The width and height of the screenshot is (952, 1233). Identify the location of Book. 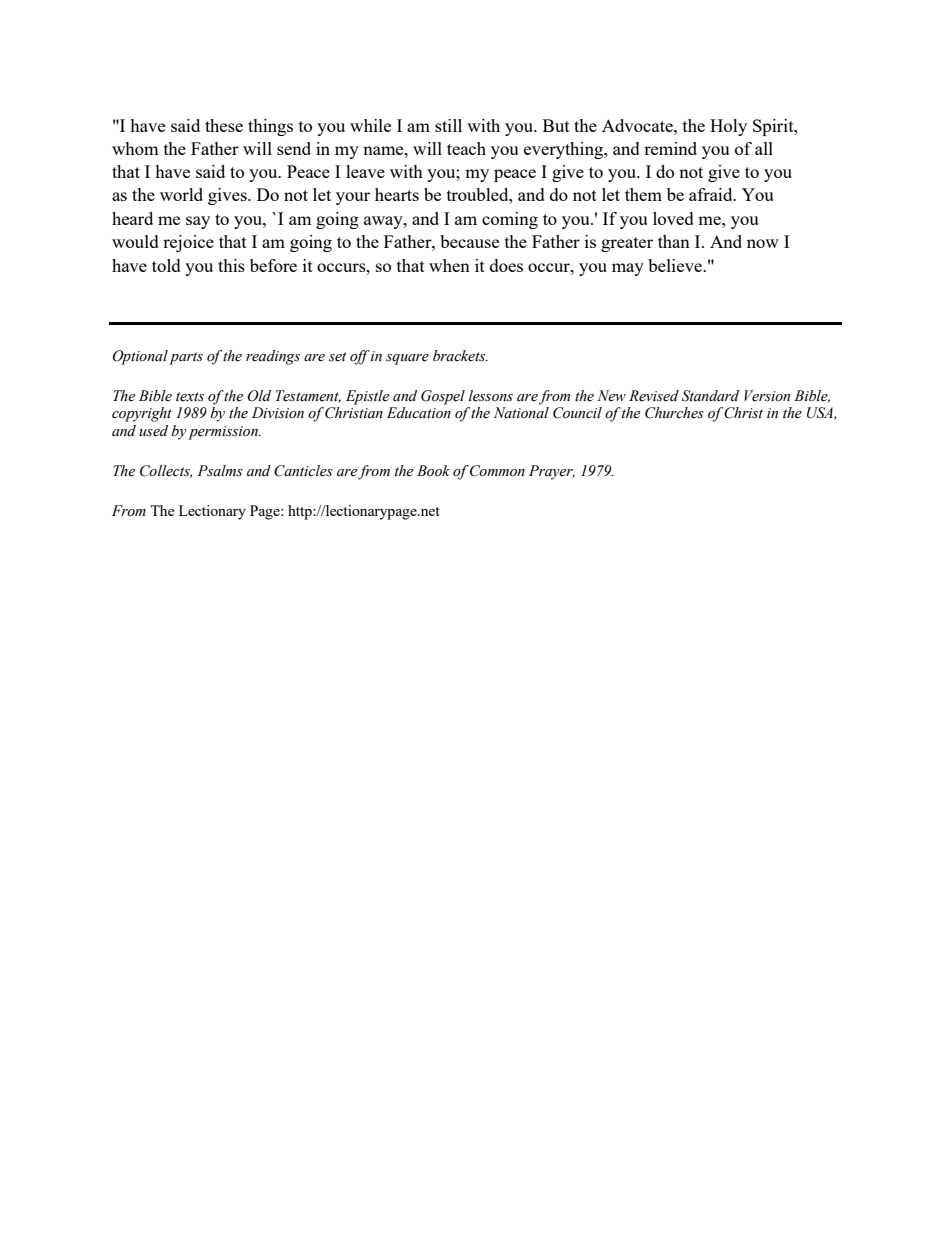
(433, 471).
